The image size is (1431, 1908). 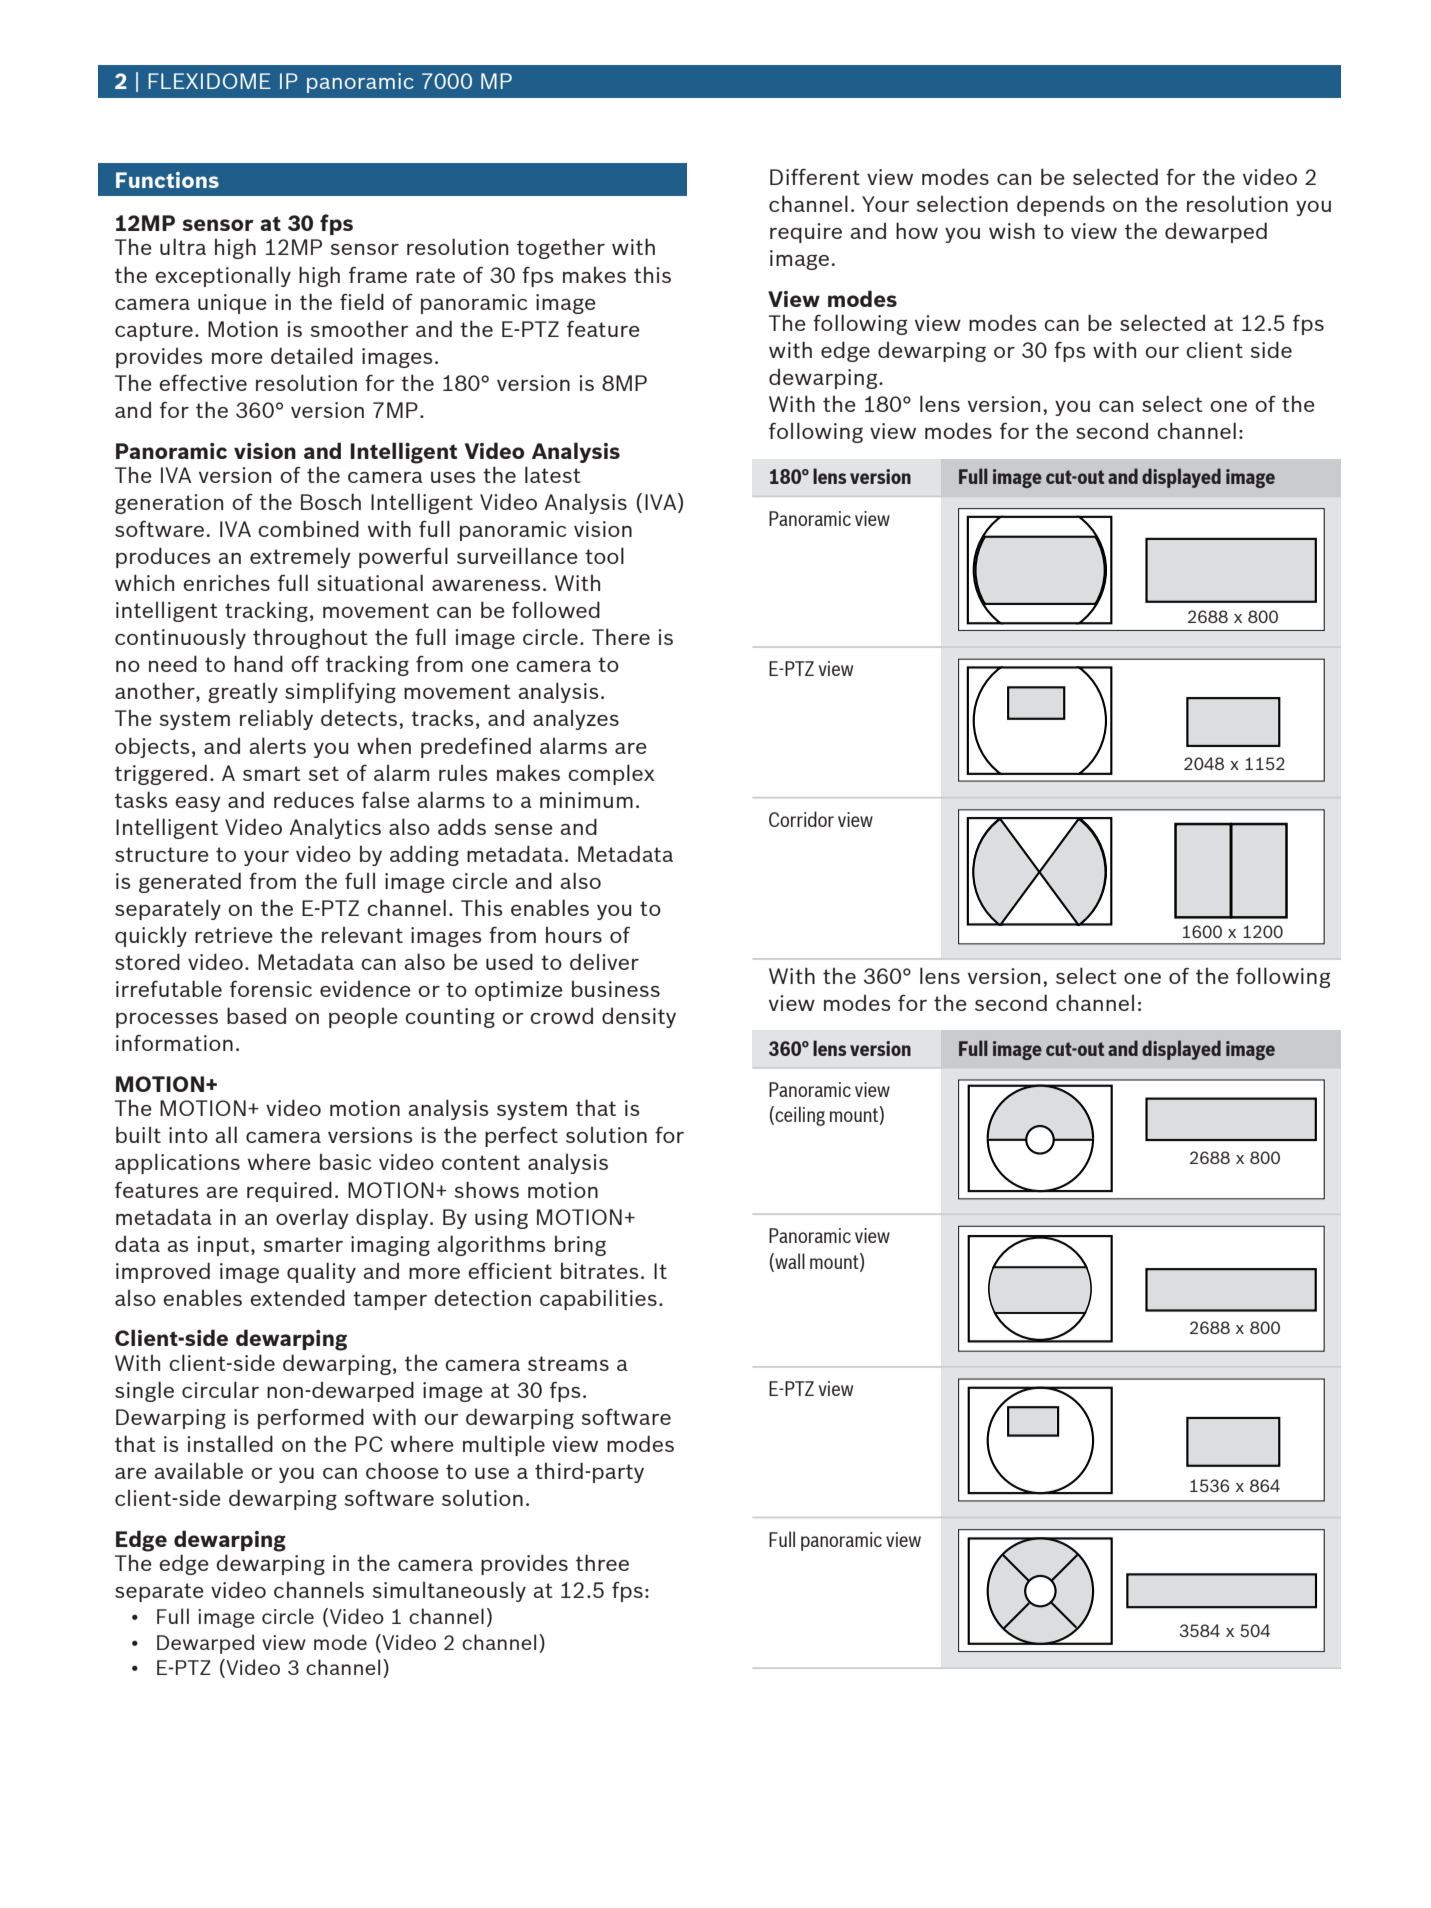 What do you see at coordinates (234, 935) in the screenshot?
I see `retrieve` at bounding box center [234, 935].
